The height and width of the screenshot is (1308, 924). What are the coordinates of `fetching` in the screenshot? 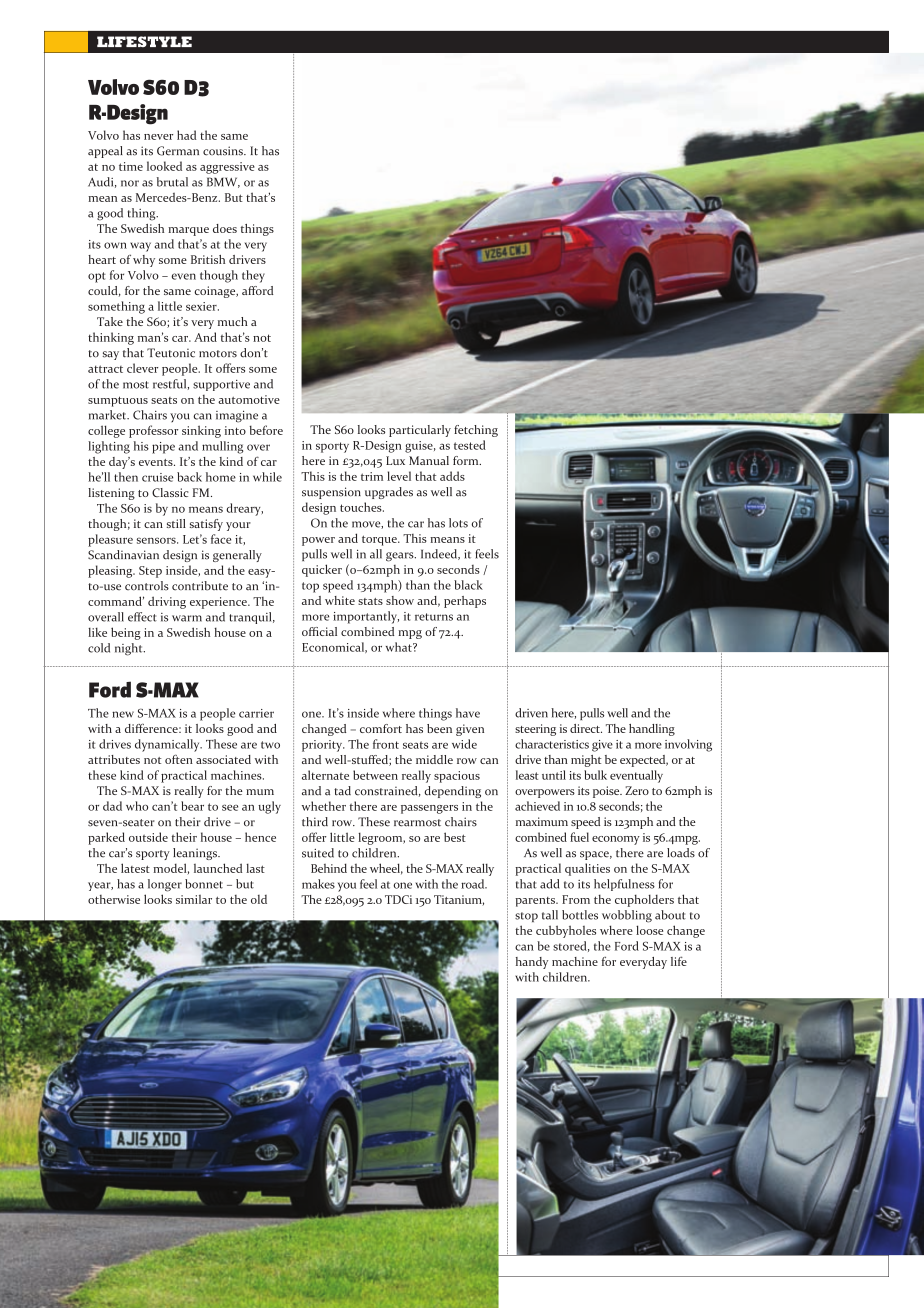 It's located at (476, 431).
